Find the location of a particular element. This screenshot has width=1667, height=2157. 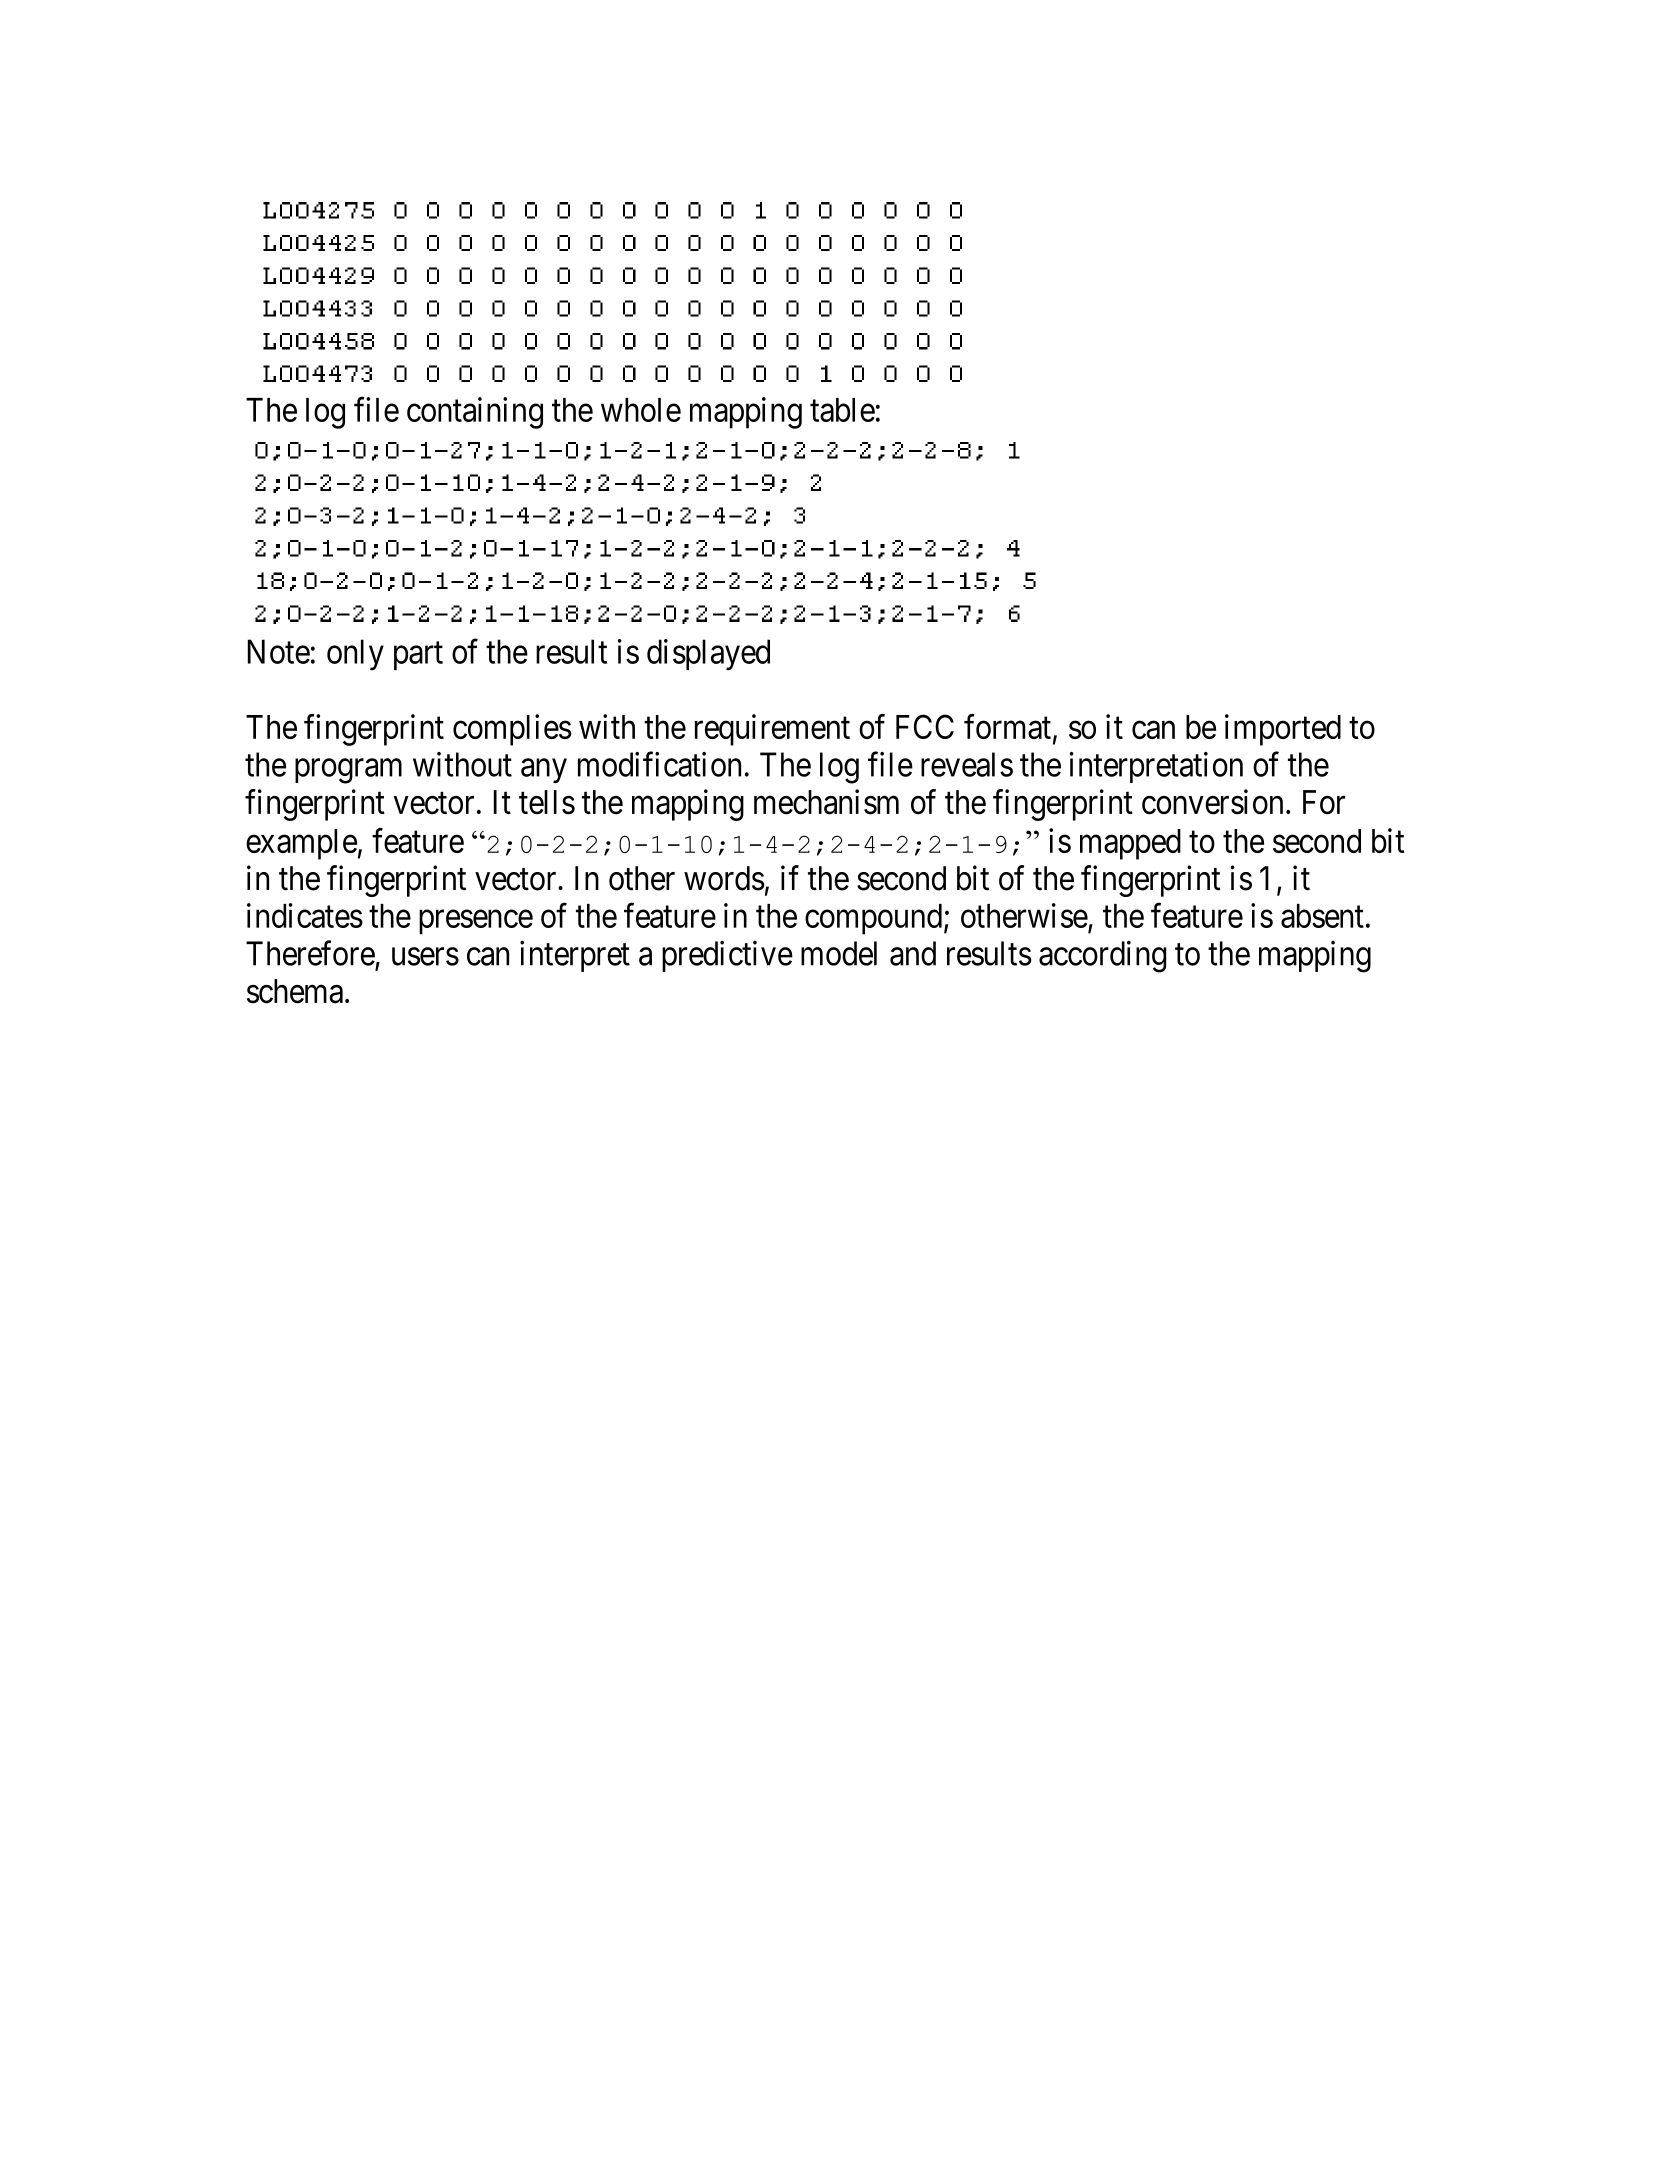

modification is located at coordinates (659, 764).
